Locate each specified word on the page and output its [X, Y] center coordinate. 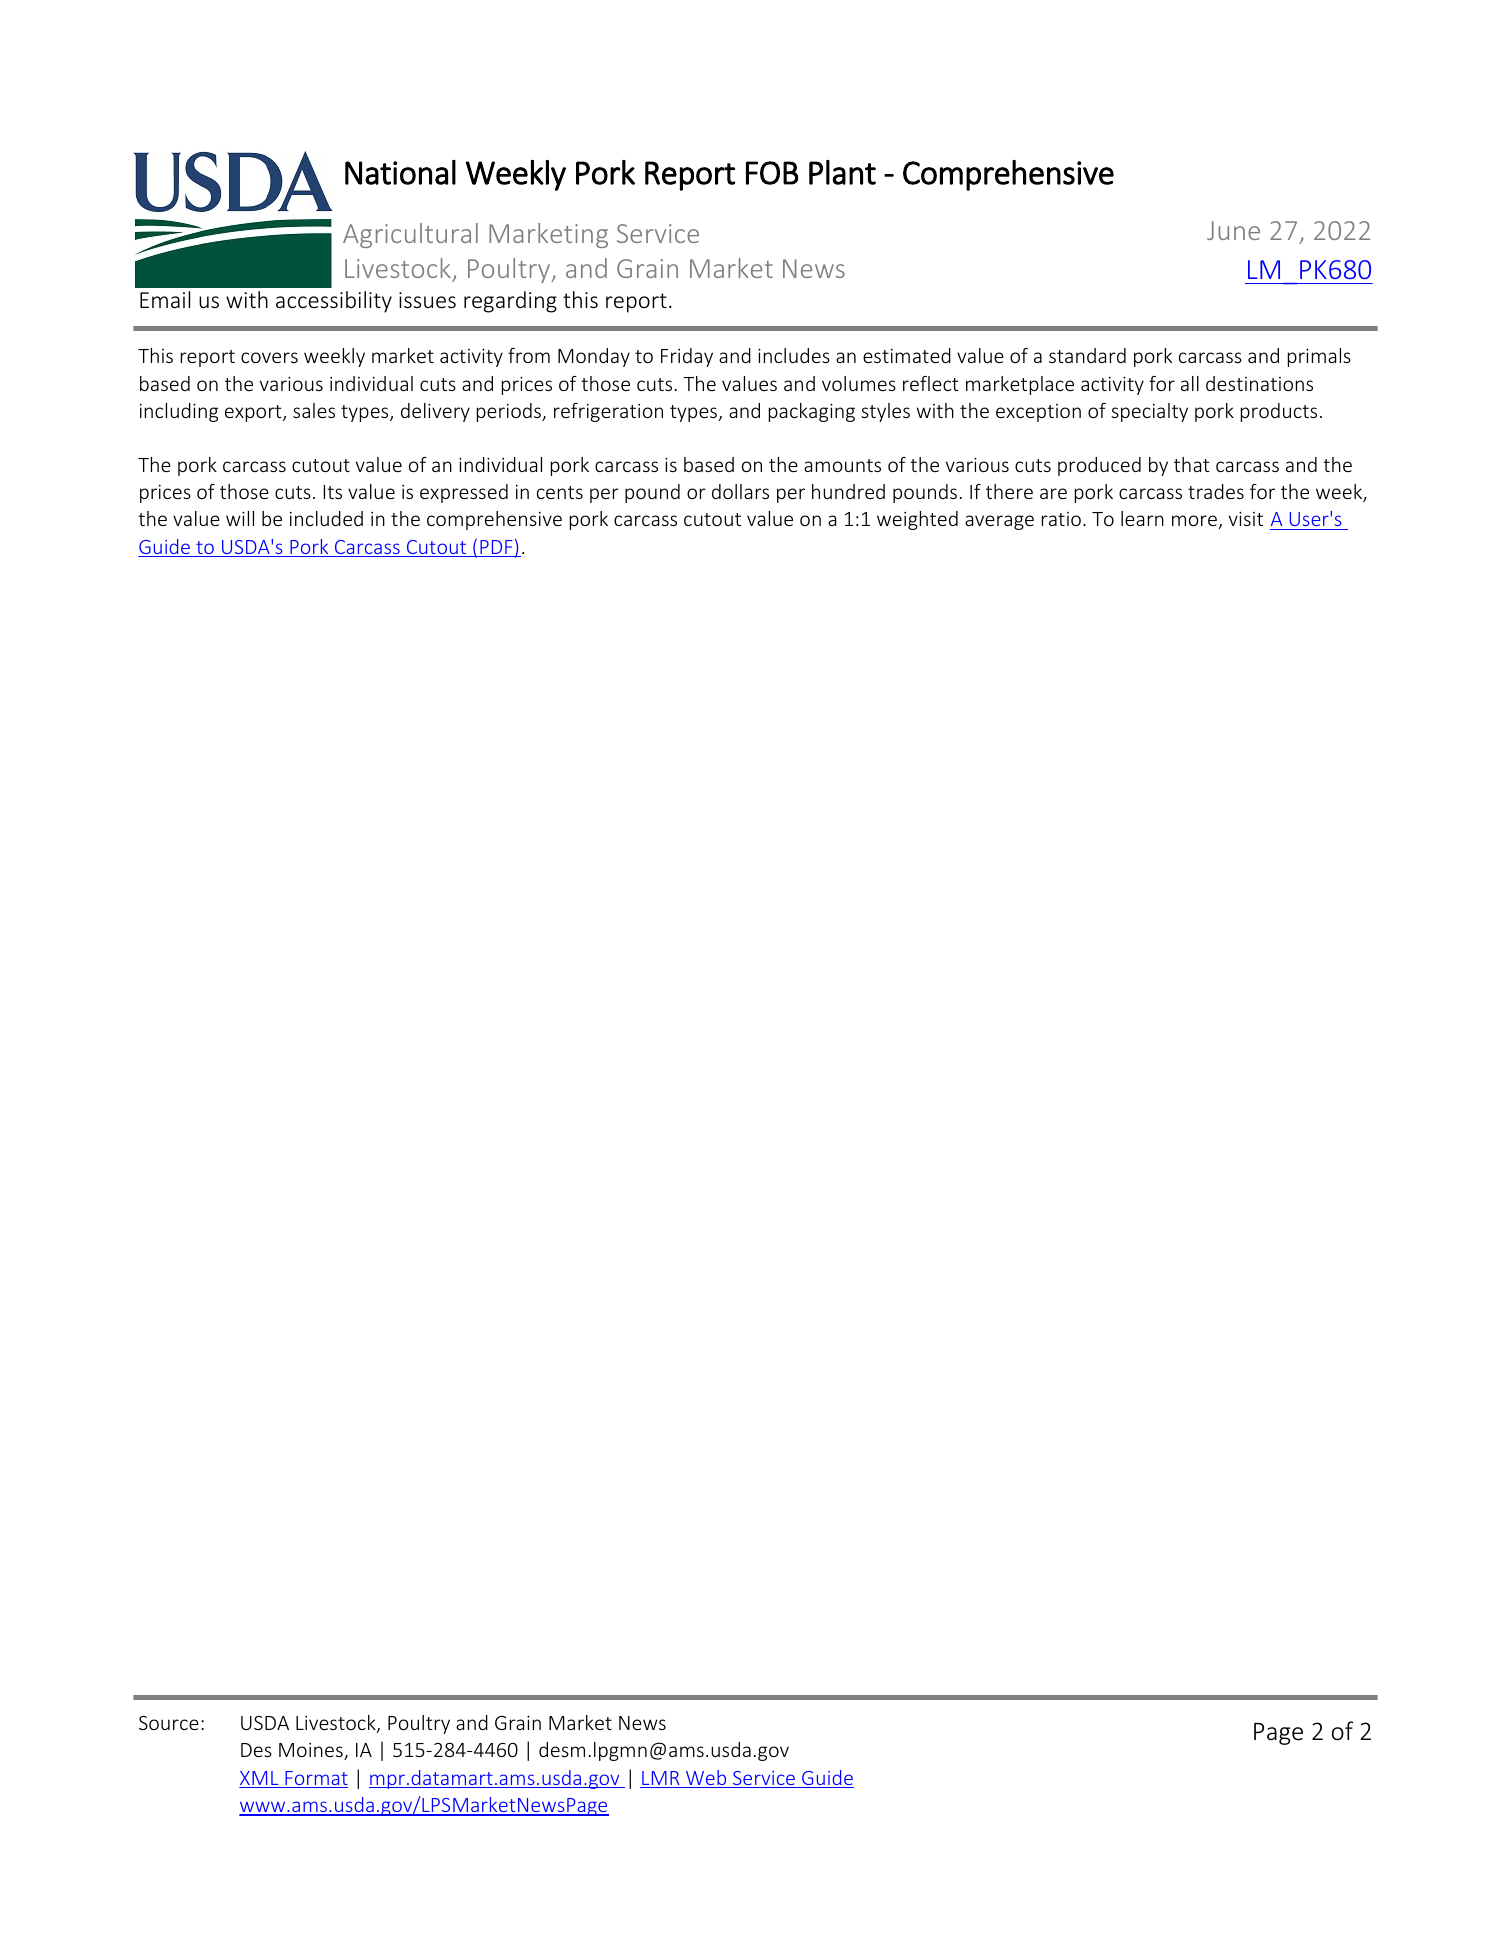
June [1233, 230]
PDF [496, 548]
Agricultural [410, 235]
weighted [917, 520]
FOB [772, 173]
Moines [312, 1751]
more [1195, 522]
